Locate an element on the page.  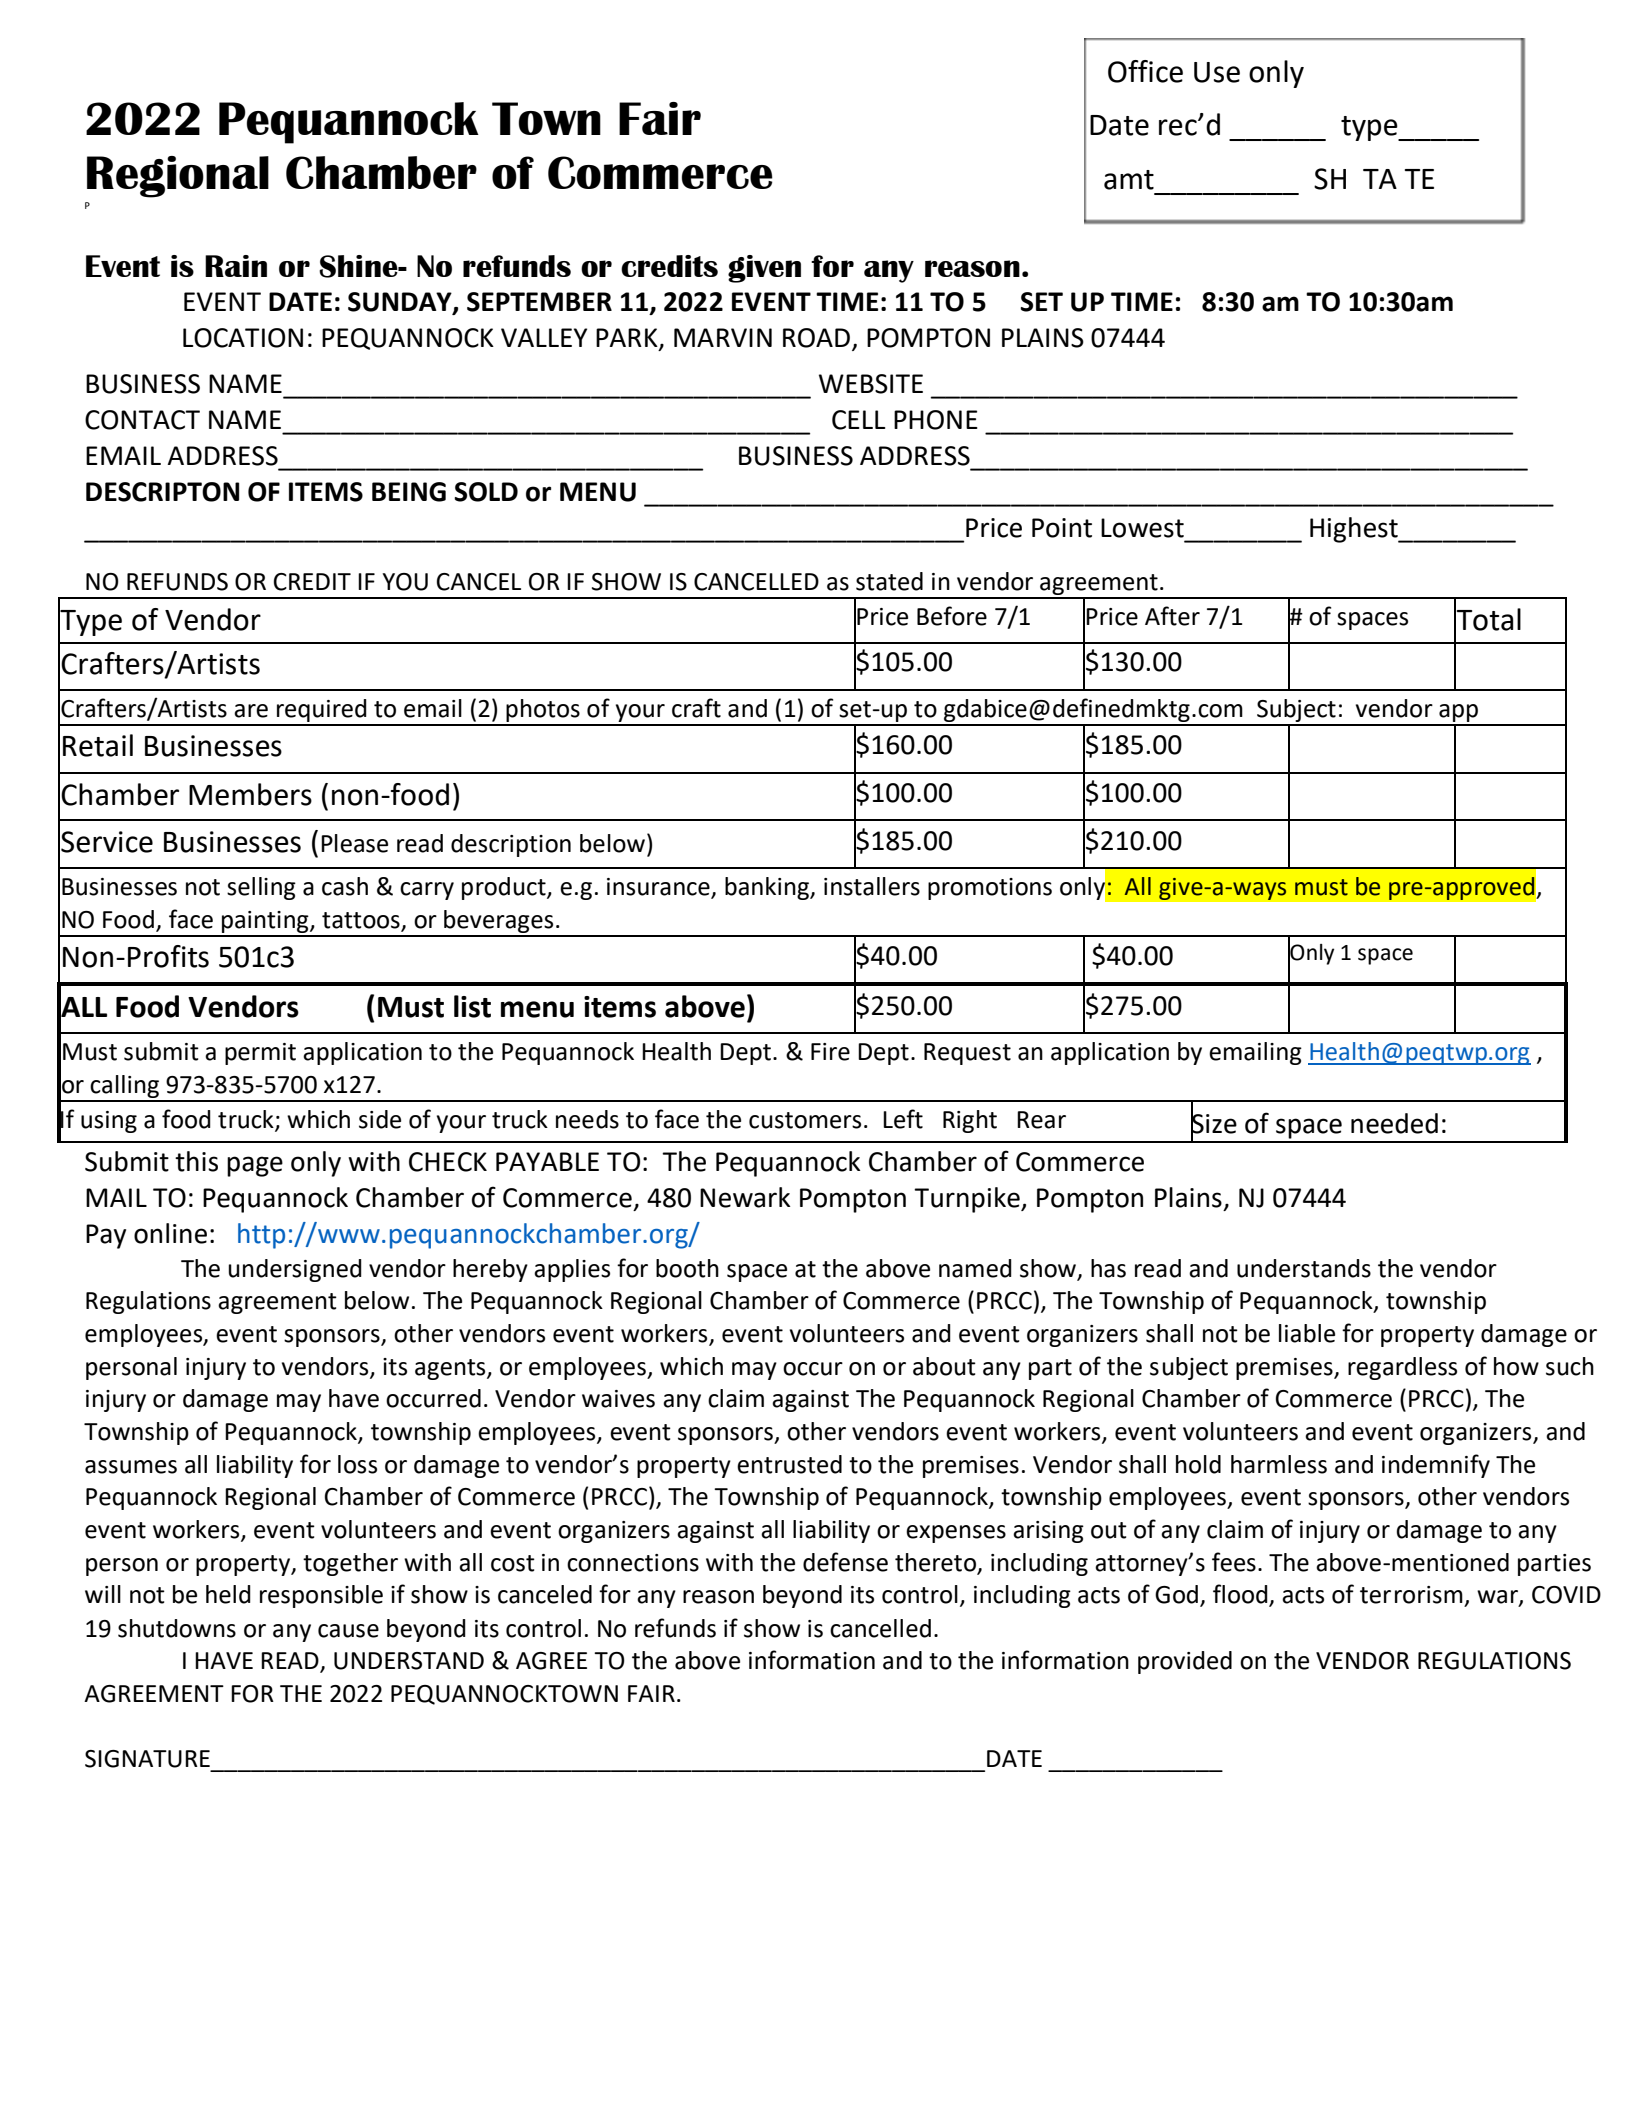
responsible is located at coordinates (321, 1596).
